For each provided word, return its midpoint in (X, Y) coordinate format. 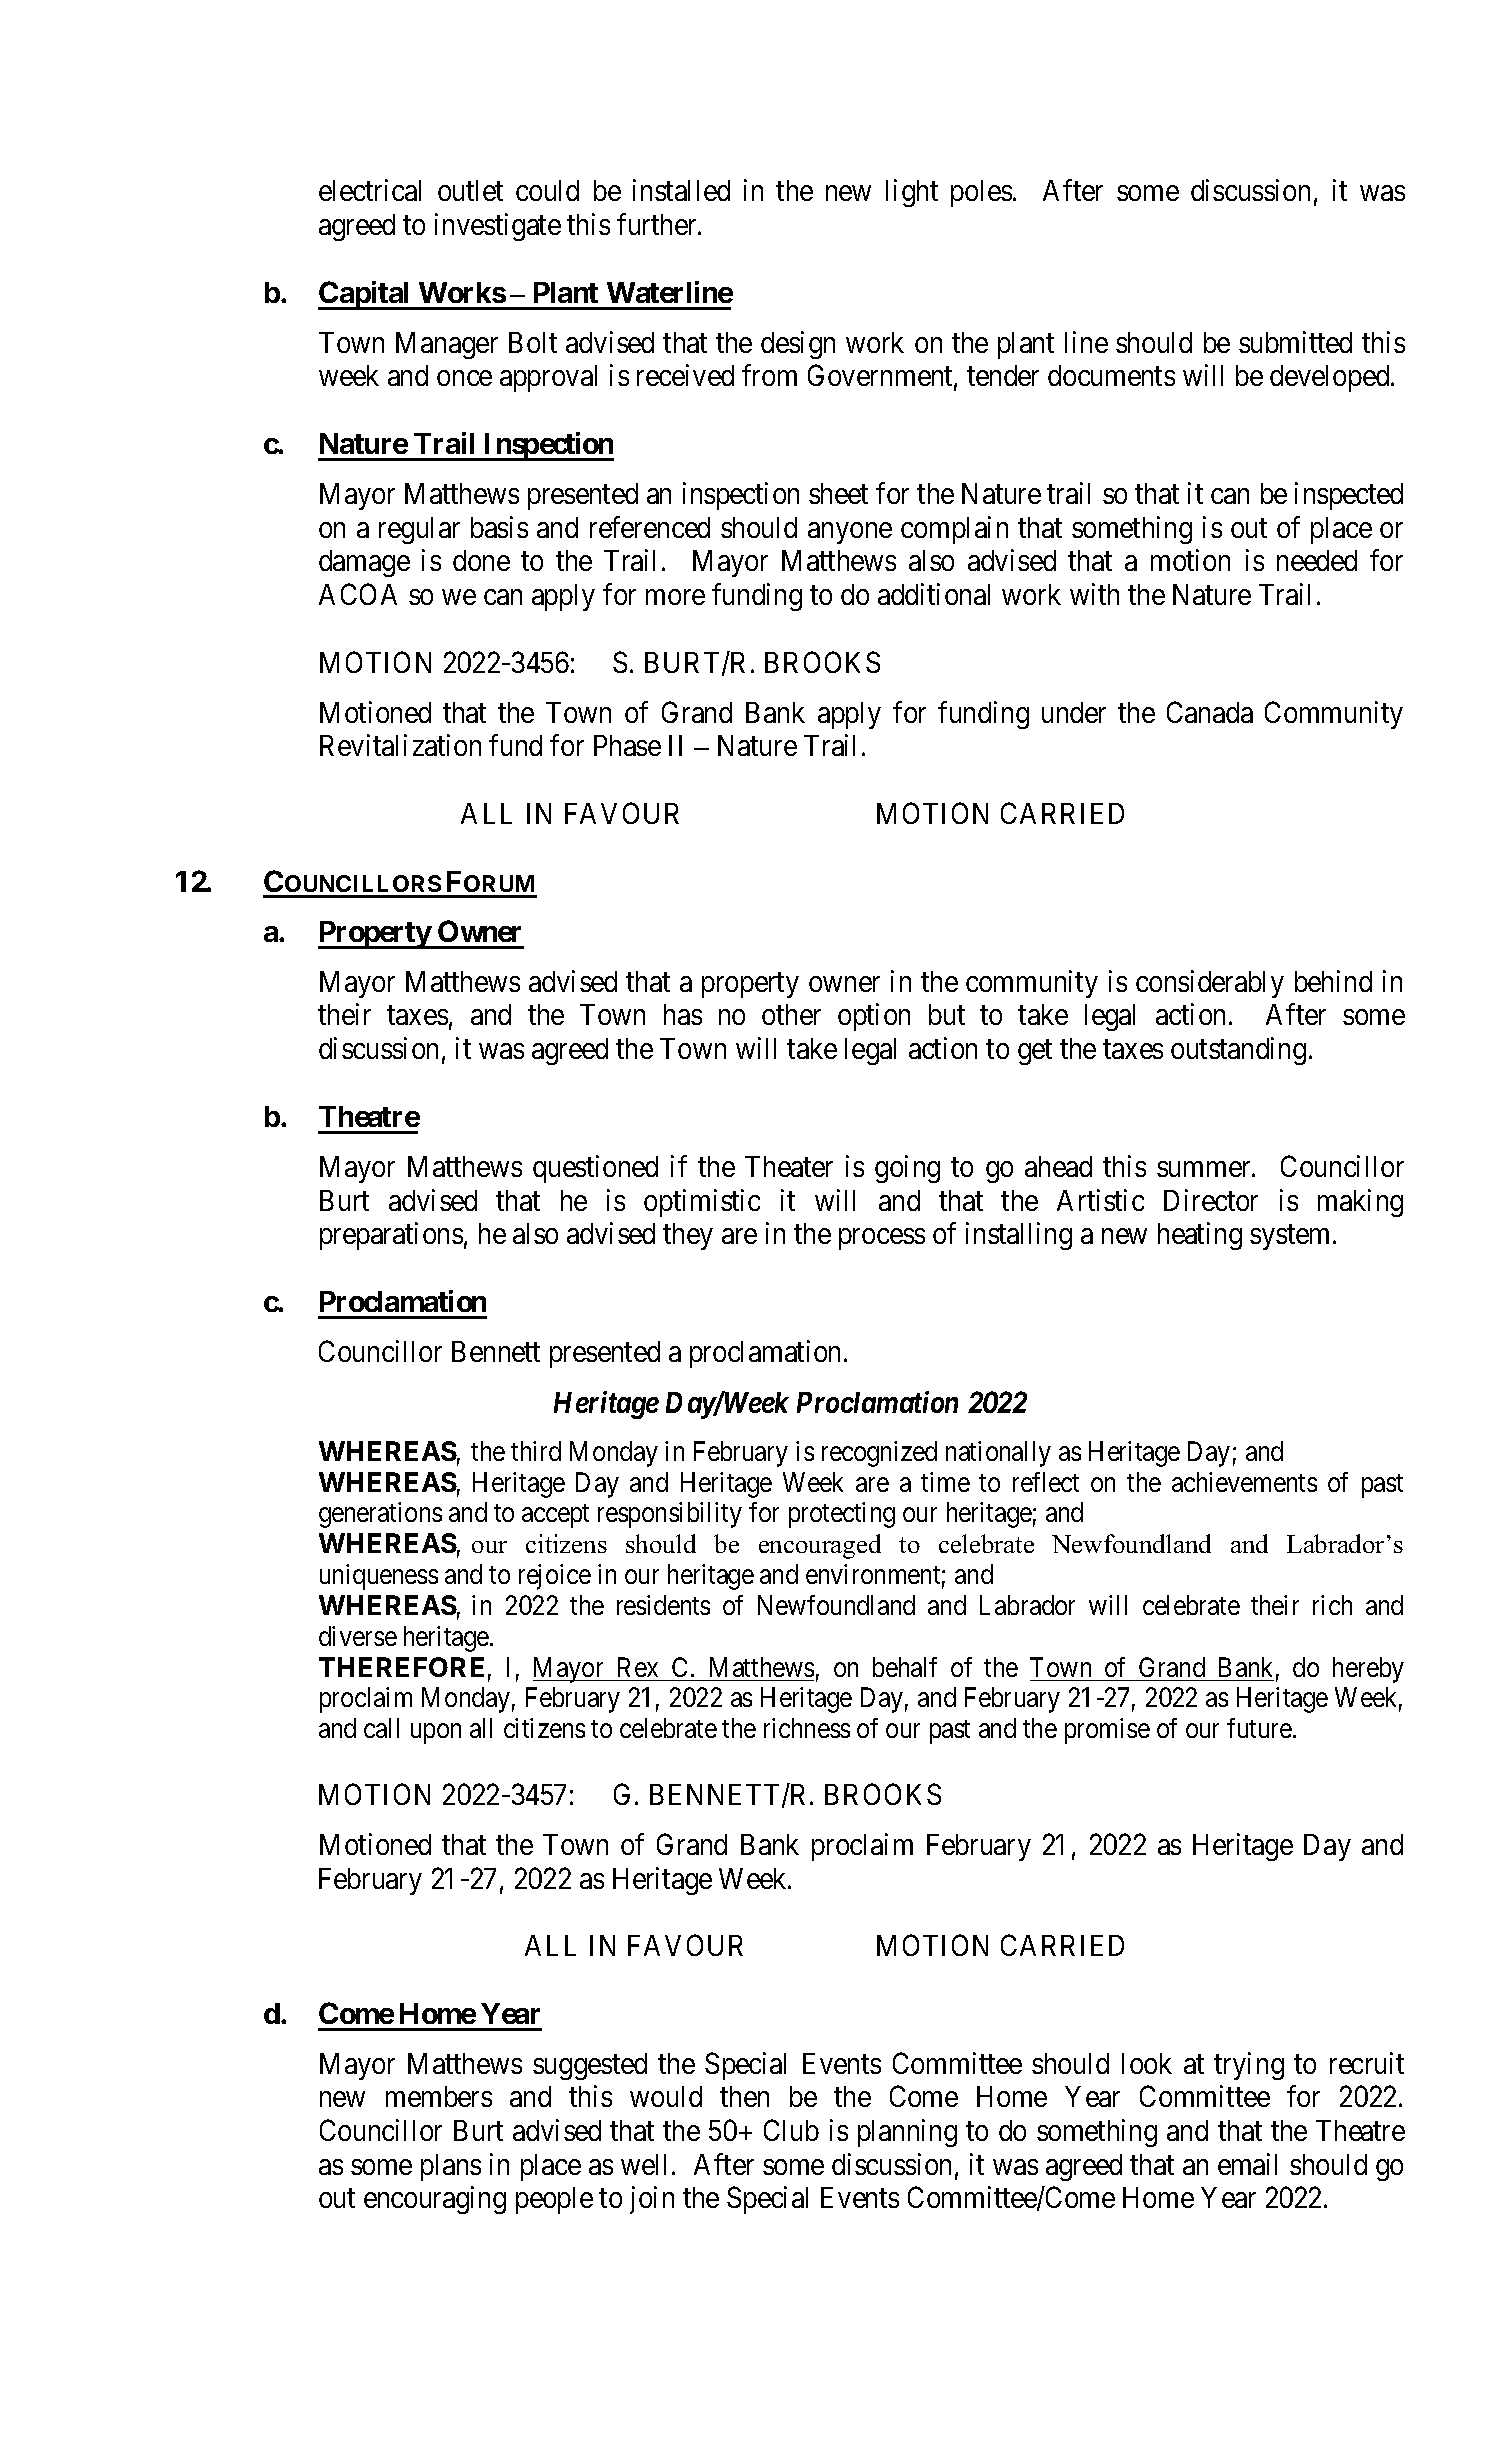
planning (907, 2133)
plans (451, 2167)
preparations (391, 1236)
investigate (498, 227)
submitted (1295, 342)
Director (1211, 1200)
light (912, 193)
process (882, 1239)
